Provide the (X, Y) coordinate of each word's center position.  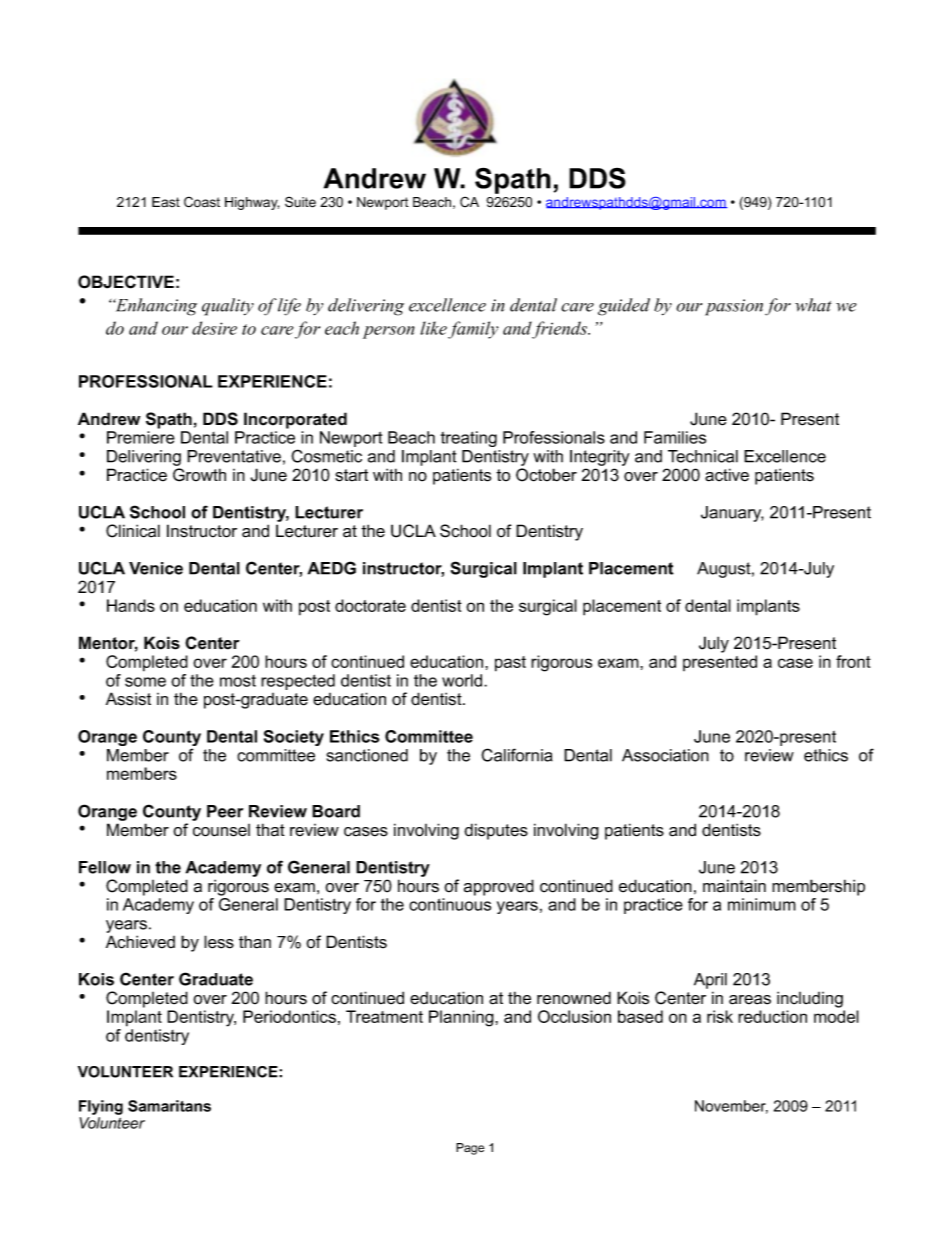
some (145, 682)
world (463, 680)
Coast (202, 202)
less (219, 942)
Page (470, 1149)
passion (734, 307)
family (473, 330)
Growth (199, 475)
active (727, 475)
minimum (762, 904)
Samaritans (169, 1106)
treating (469, 439)
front (853, 661)
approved (499, 887)
